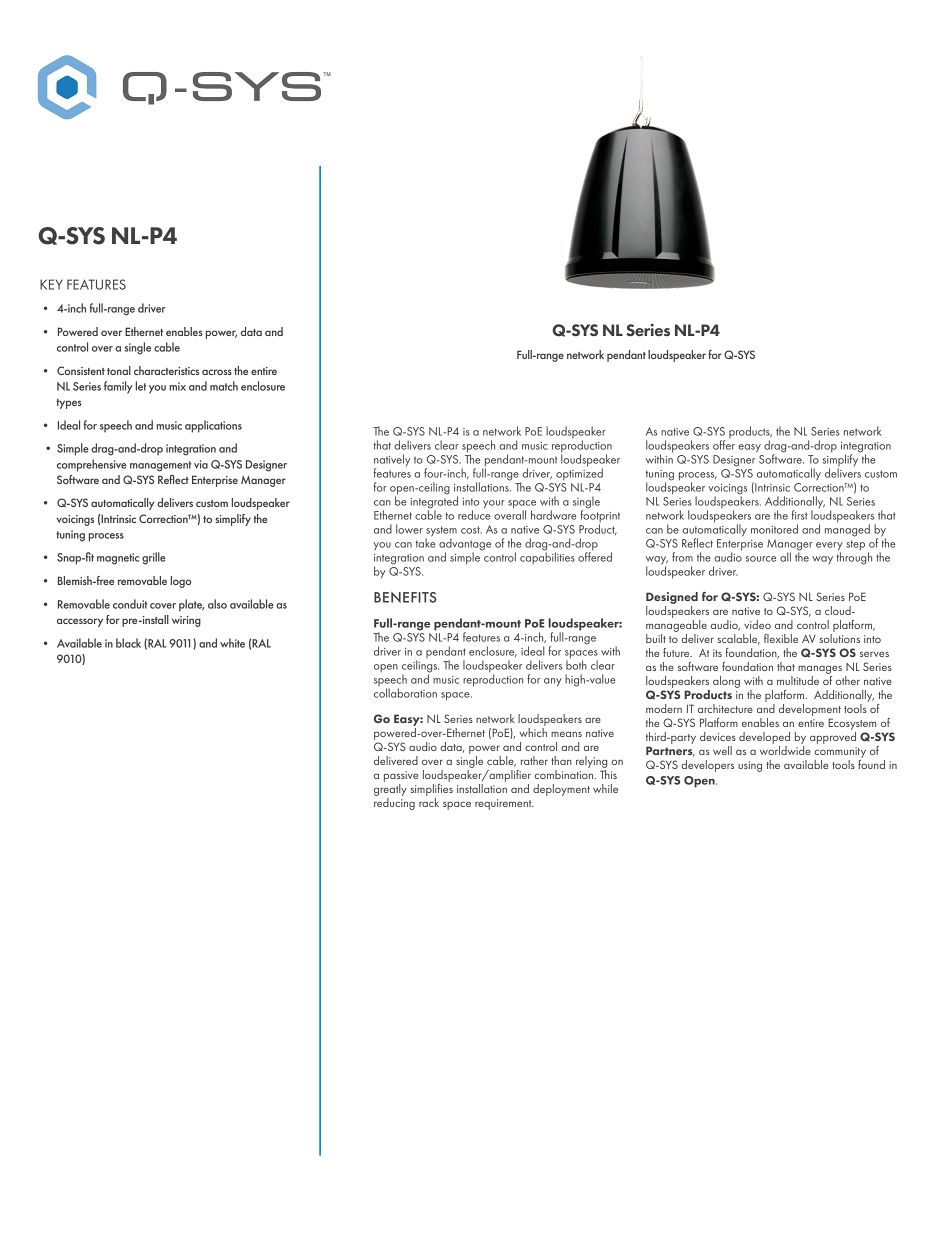 This screenshot has height=1233, width=952. What do you see at coordinates (405, 597) in the screenshot?
I see `BENEFITS` at bounding box center [405, 597].
